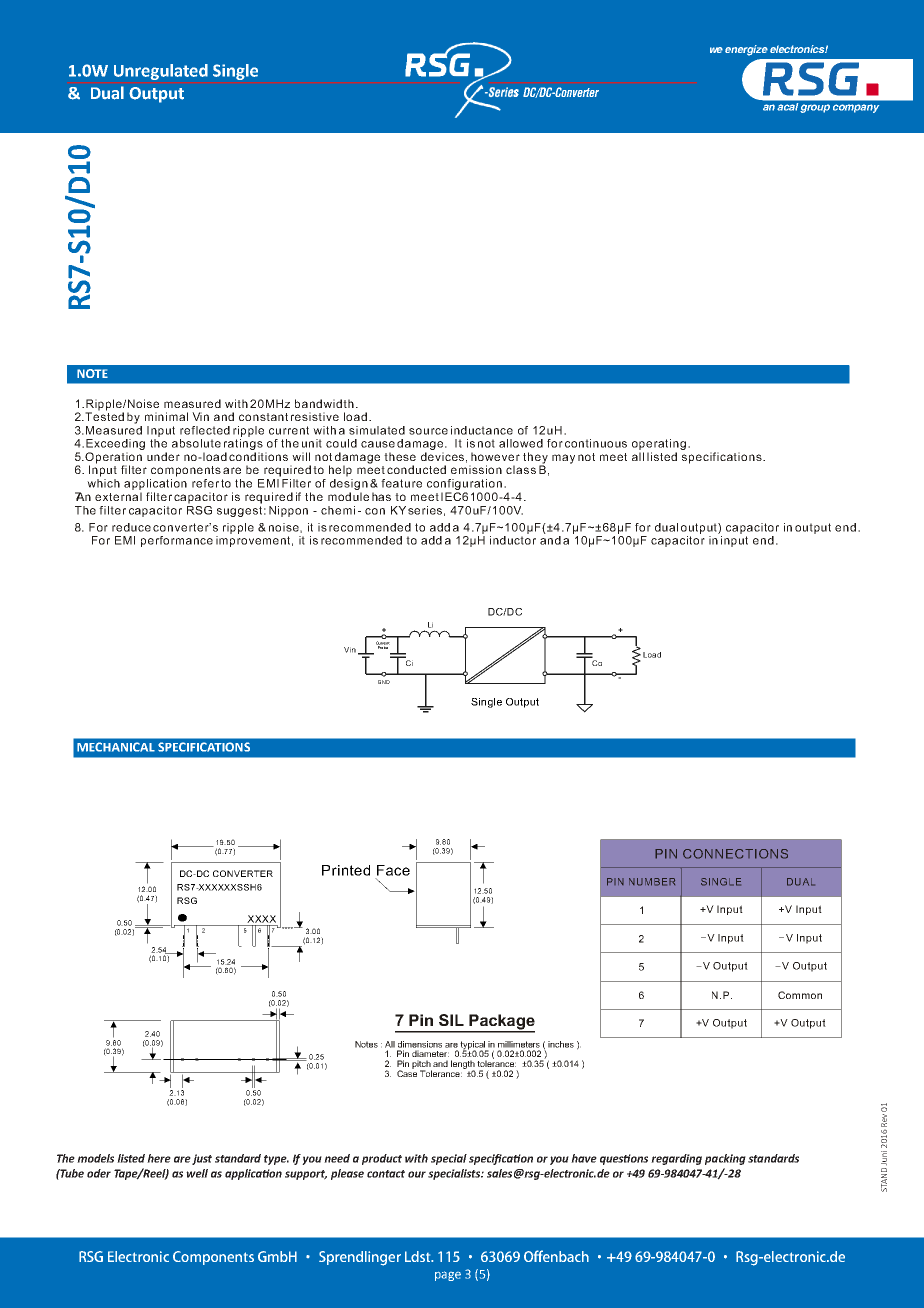  I want to click on refer, so click(205, 483).
